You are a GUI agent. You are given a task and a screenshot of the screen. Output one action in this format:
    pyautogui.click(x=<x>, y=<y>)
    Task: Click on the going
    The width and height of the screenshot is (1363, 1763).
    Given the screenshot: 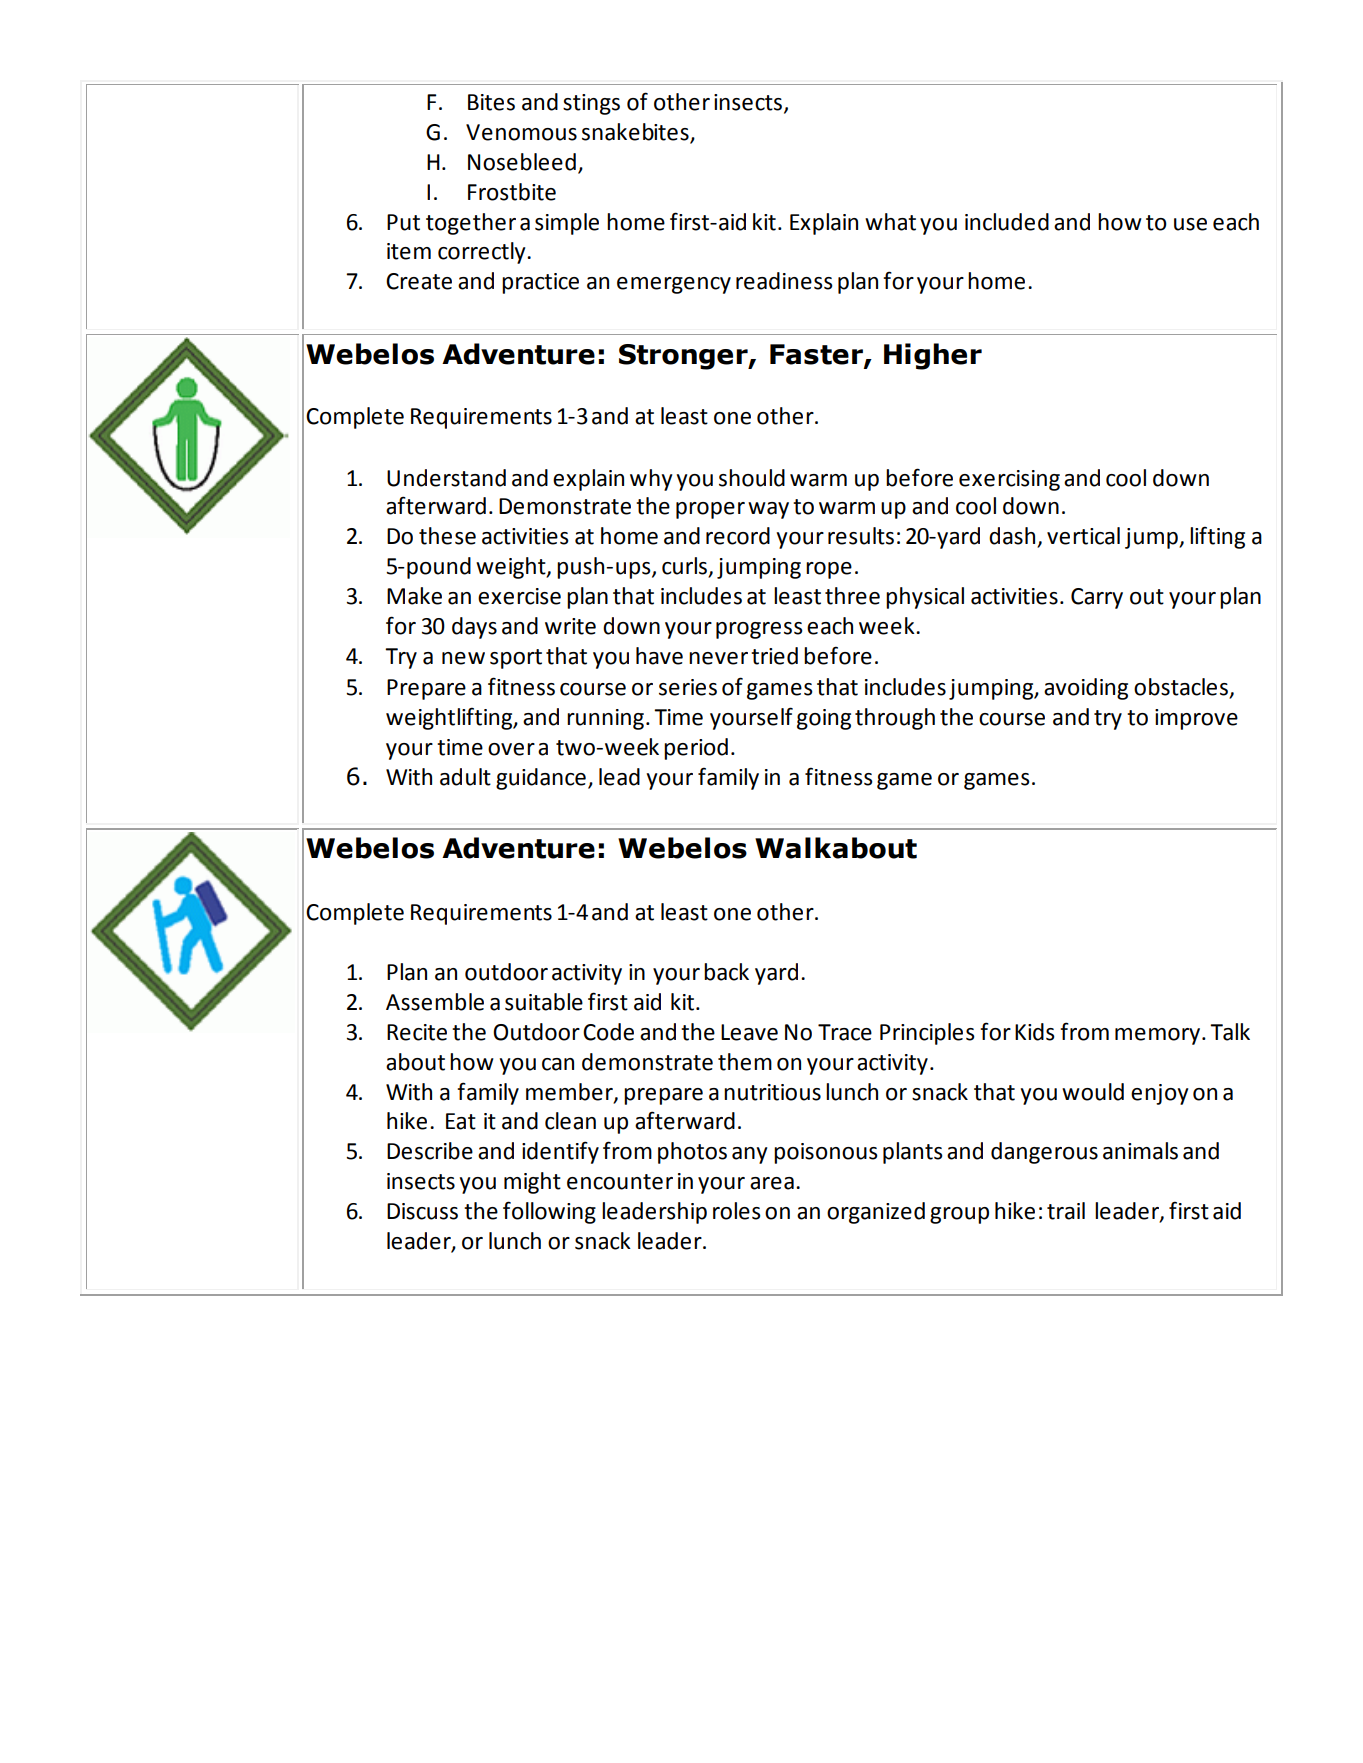 What is the action you would take?
    pyautogui.click(x=824, y=719)
